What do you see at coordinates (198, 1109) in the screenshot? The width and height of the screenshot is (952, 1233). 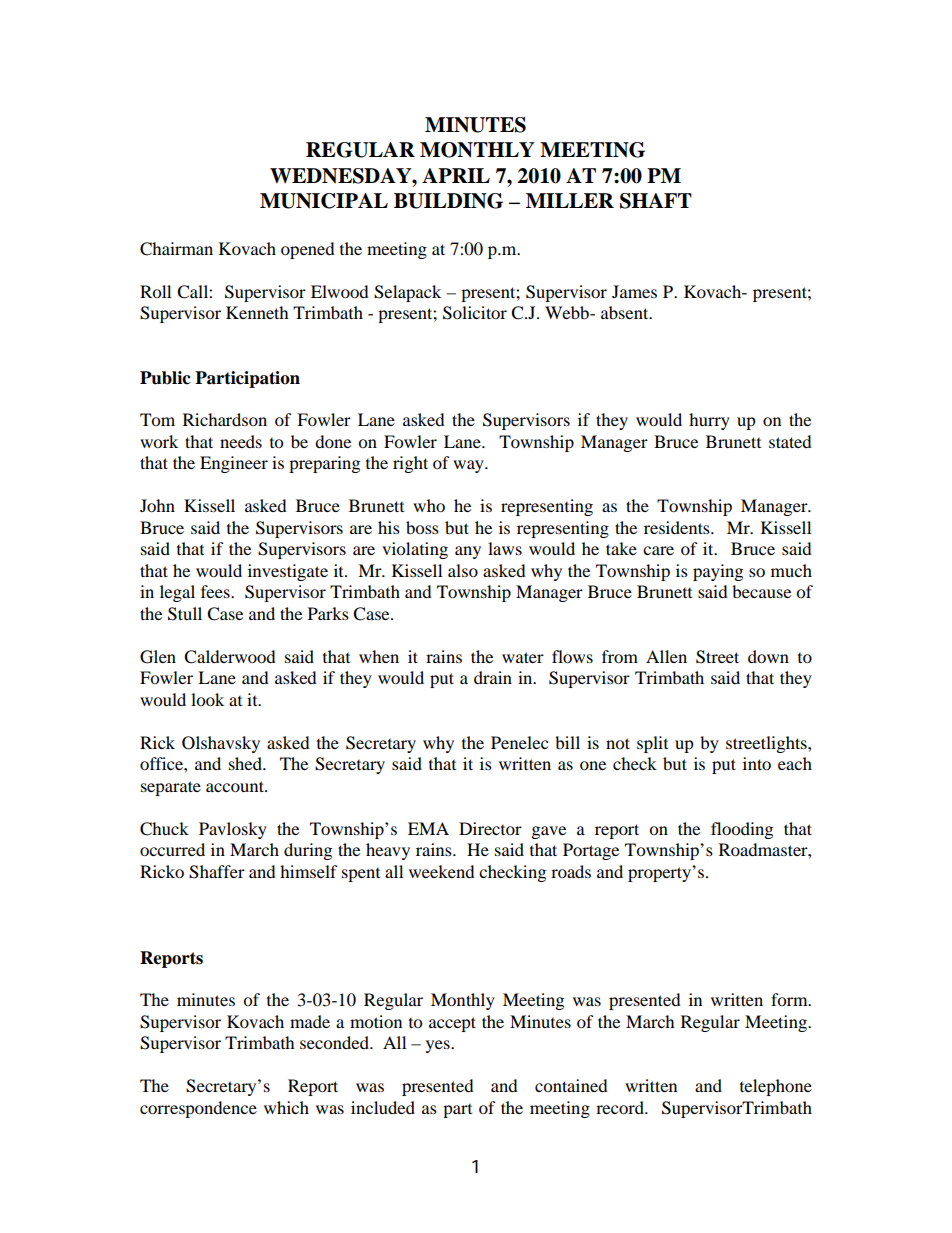 I see `correspondence` at bounding box center [198, 1109].
